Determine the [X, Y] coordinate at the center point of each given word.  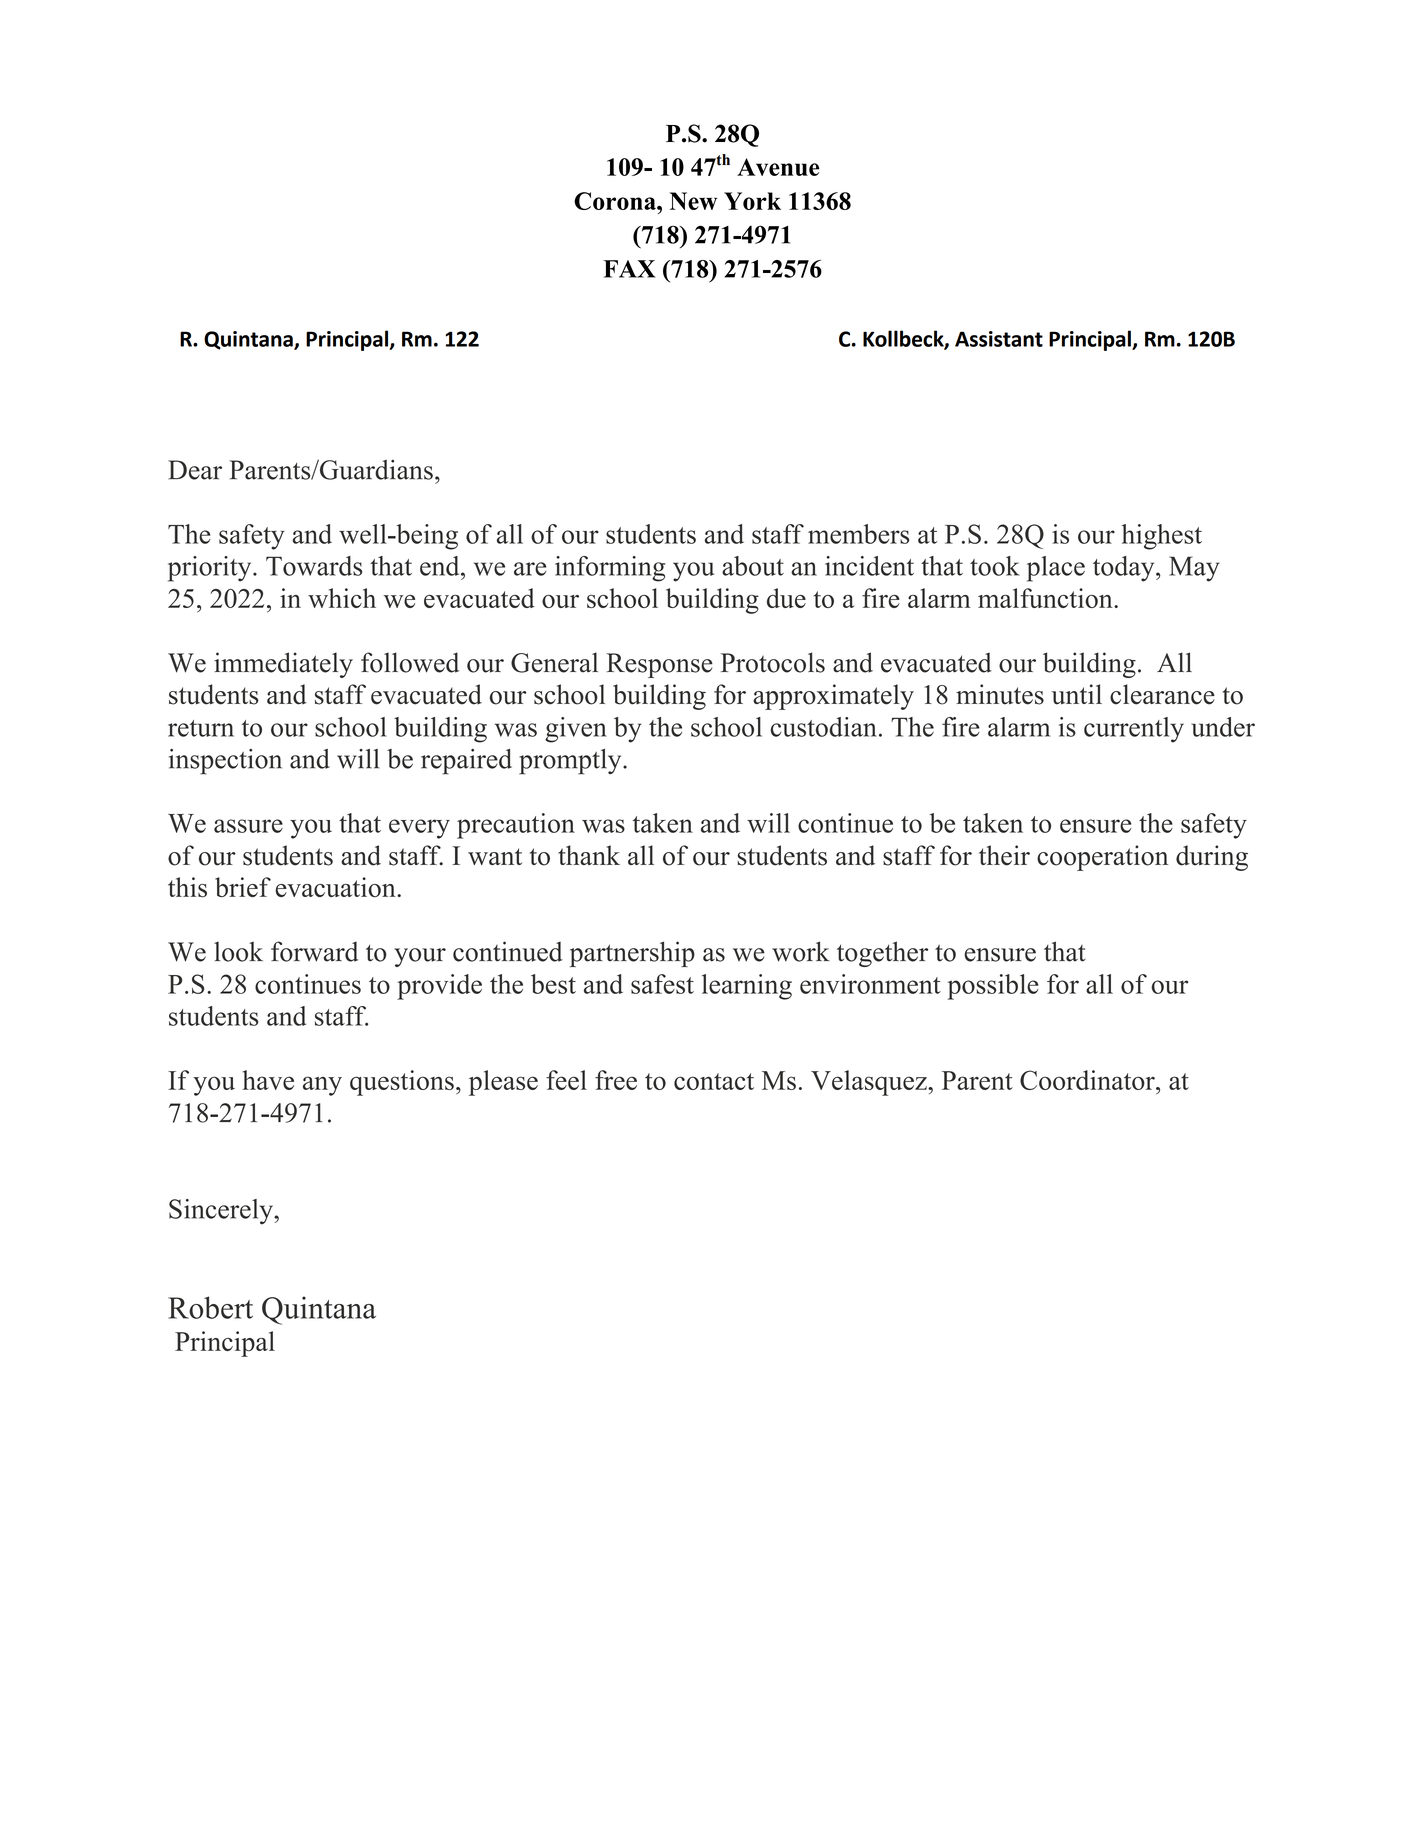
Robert [210, 1307]
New [693, 201]
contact [714, 1081]
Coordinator [1088, 1080]
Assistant [999, 339]
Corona [616, 201]
